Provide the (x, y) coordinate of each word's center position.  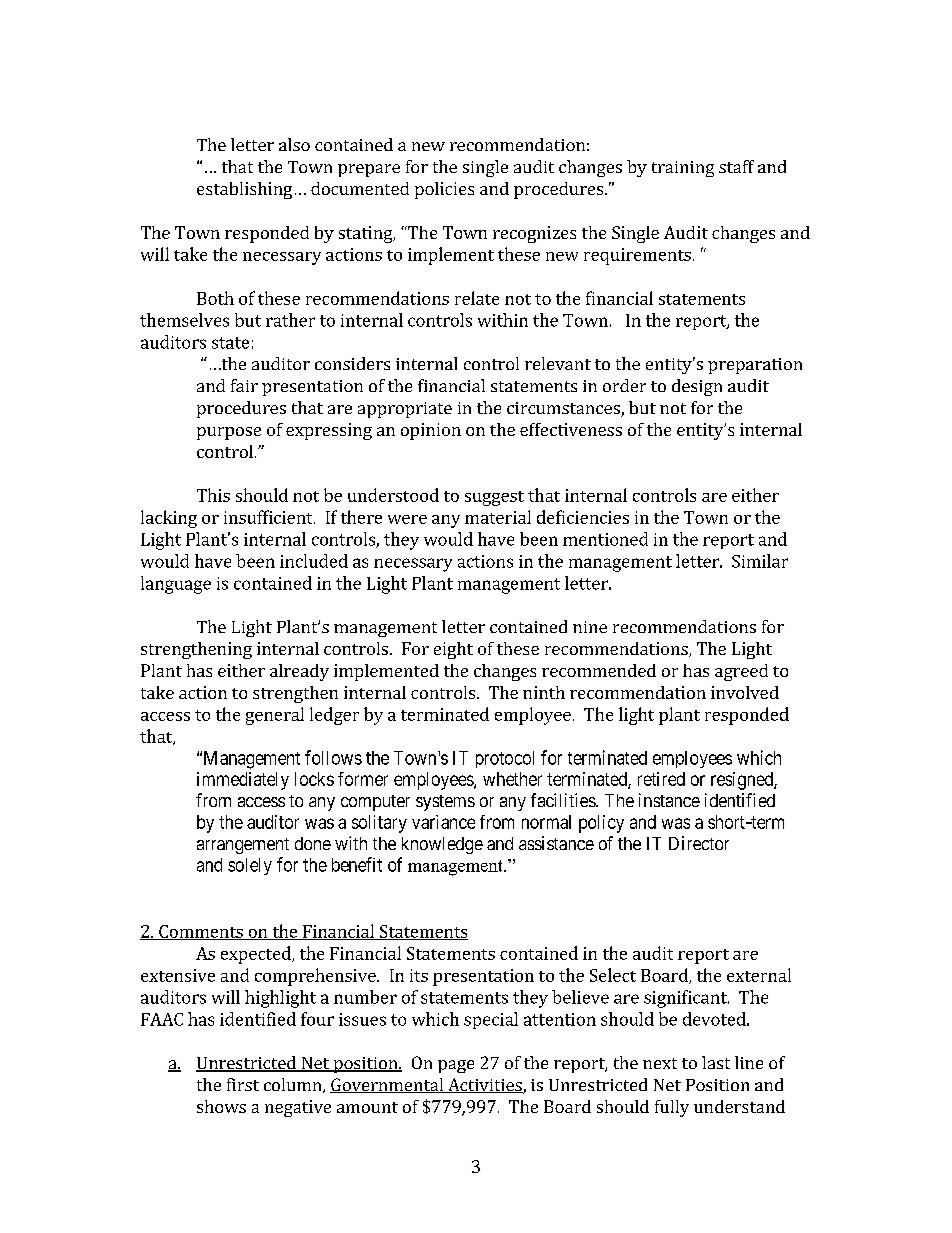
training (683, 169)
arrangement (243, 846)
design (697, 387)
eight (453, 650)
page (456, 1066)
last (716, 1062)
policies (444, 190)
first (243, 1084)
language (176, 585)
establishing (244, 190)
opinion (431, 431)
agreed (741, 672)
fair (244, 385)
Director (699, 843)
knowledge (442, 845)
